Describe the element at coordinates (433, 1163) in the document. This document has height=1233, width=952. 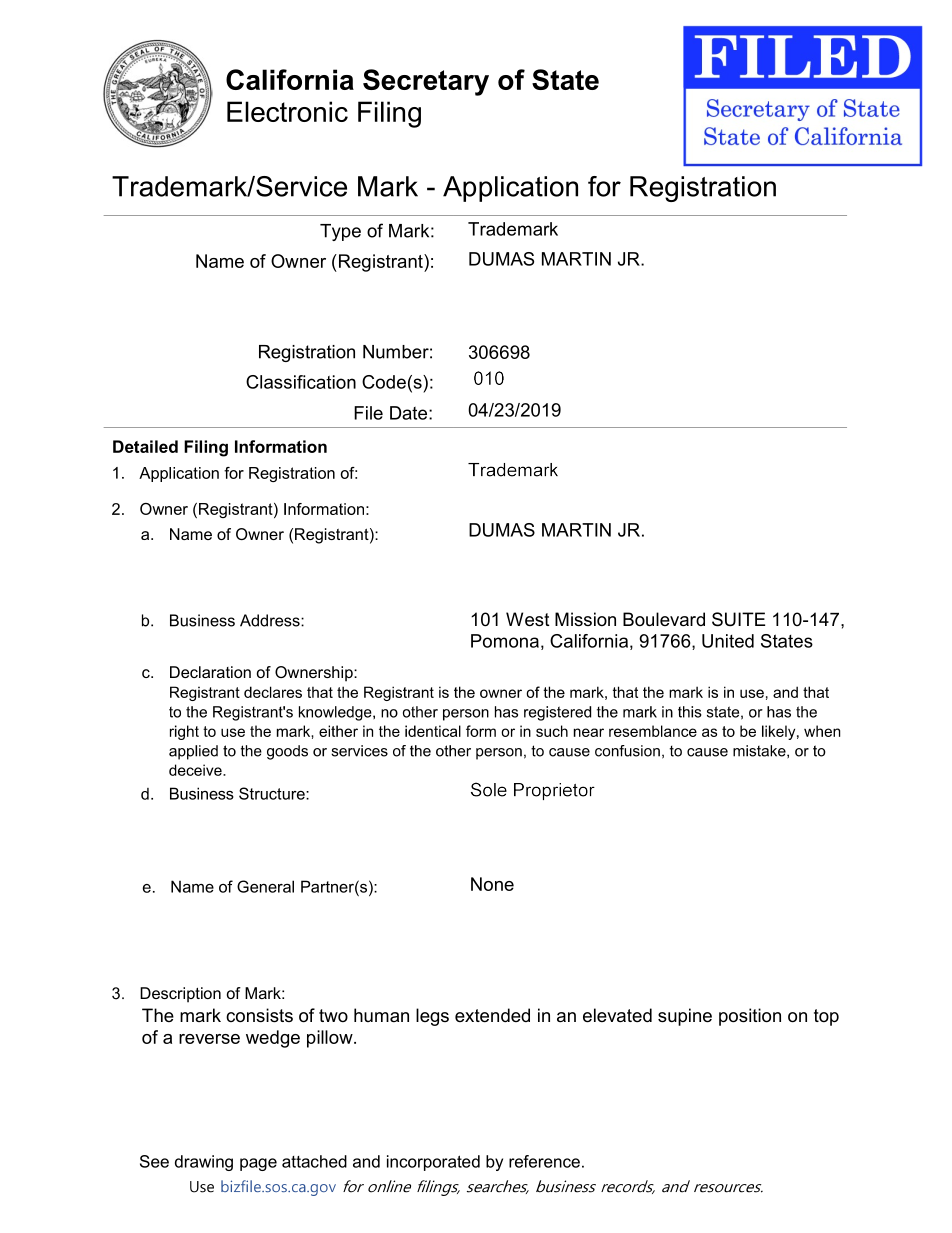
I see `incorporated` at that location.
